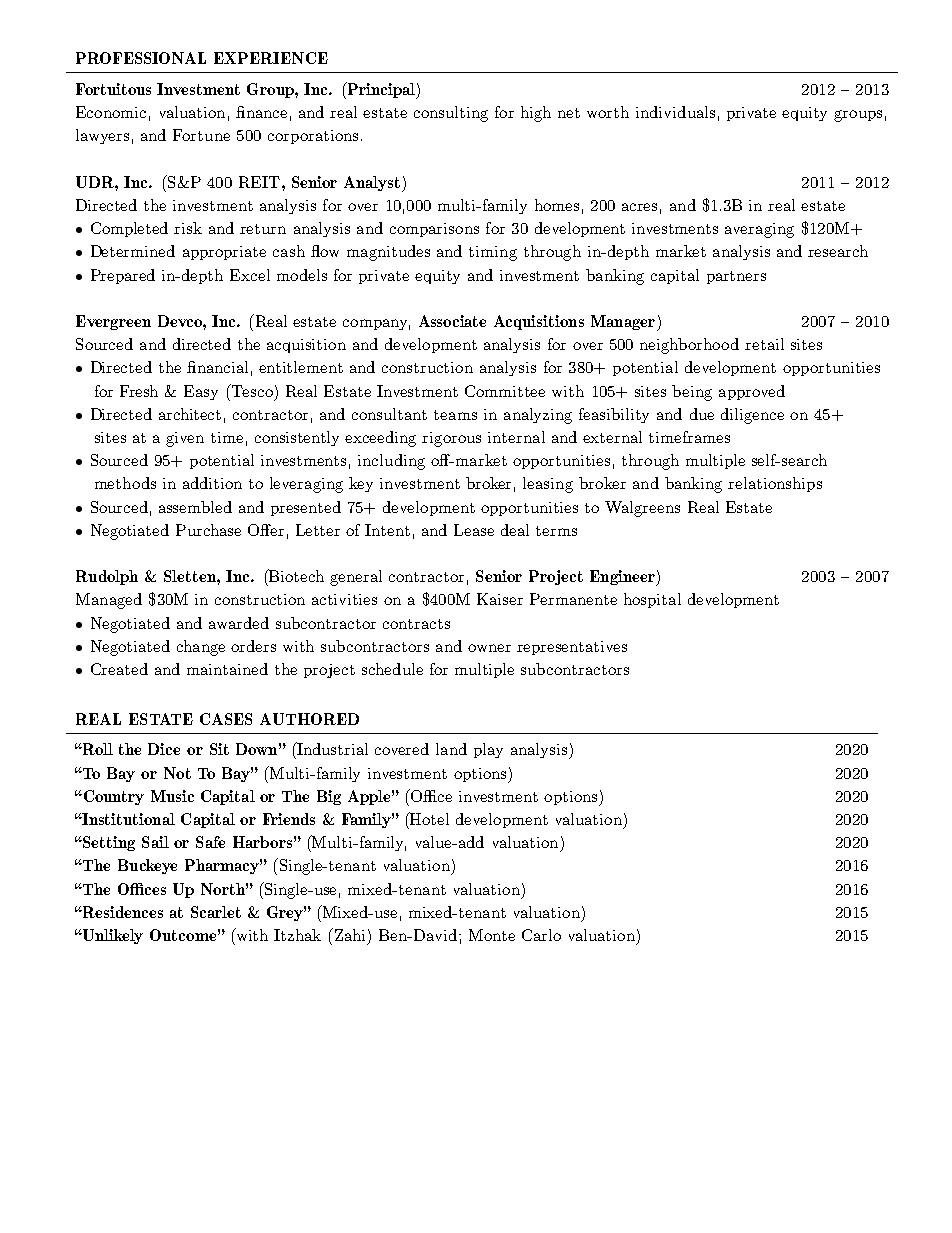 This document has height=1233, width=952. Describe the element at coordinates (451, 114) in the document. I see `consulting` at that location.
